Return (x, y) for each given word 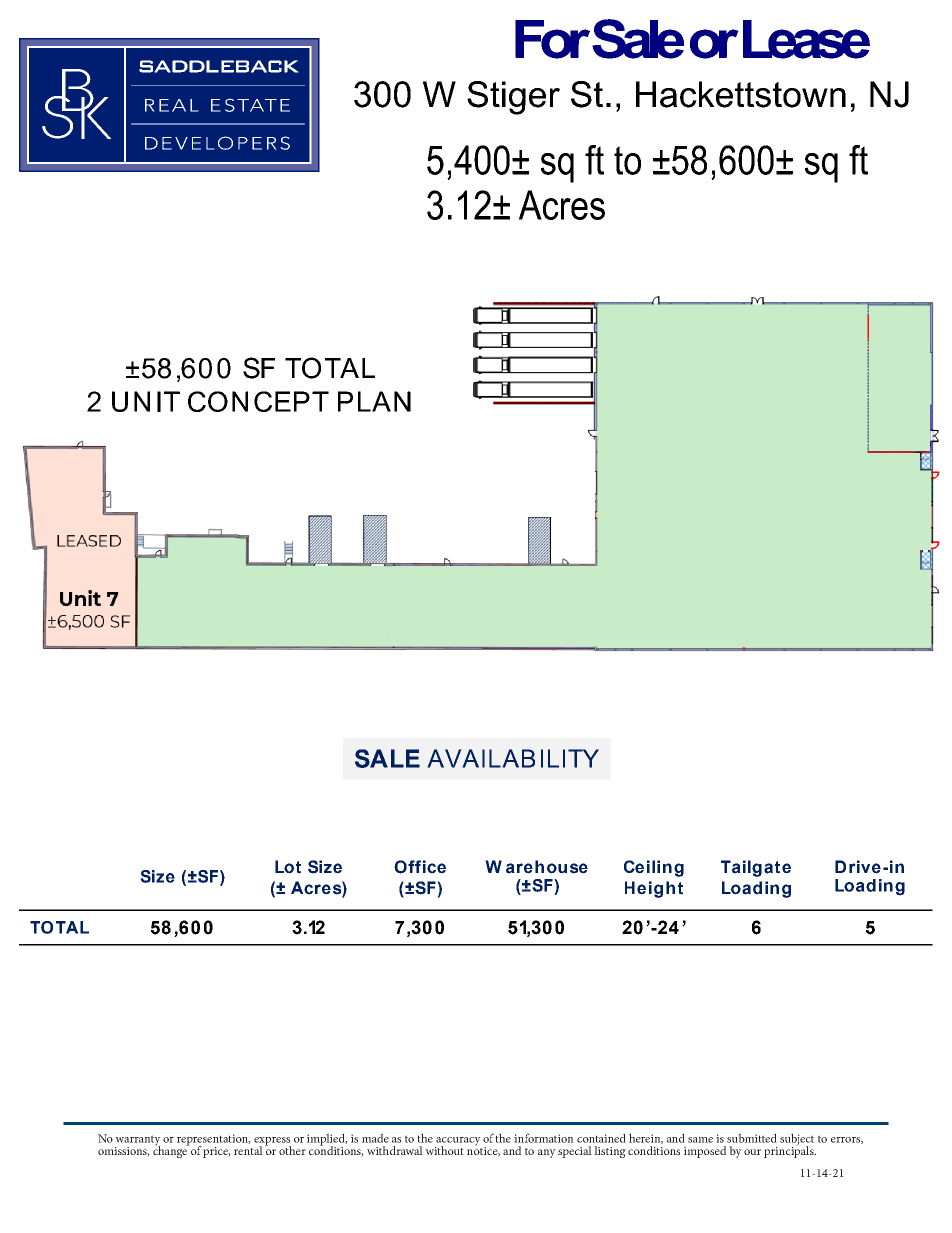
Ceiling (654, 868)
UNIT (146, 401)
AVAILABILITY (513, 758)
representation (214, 1141)
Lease (806, 39)
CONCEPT (258, 401)
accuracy (458, 1142)
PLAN (374, 401)
